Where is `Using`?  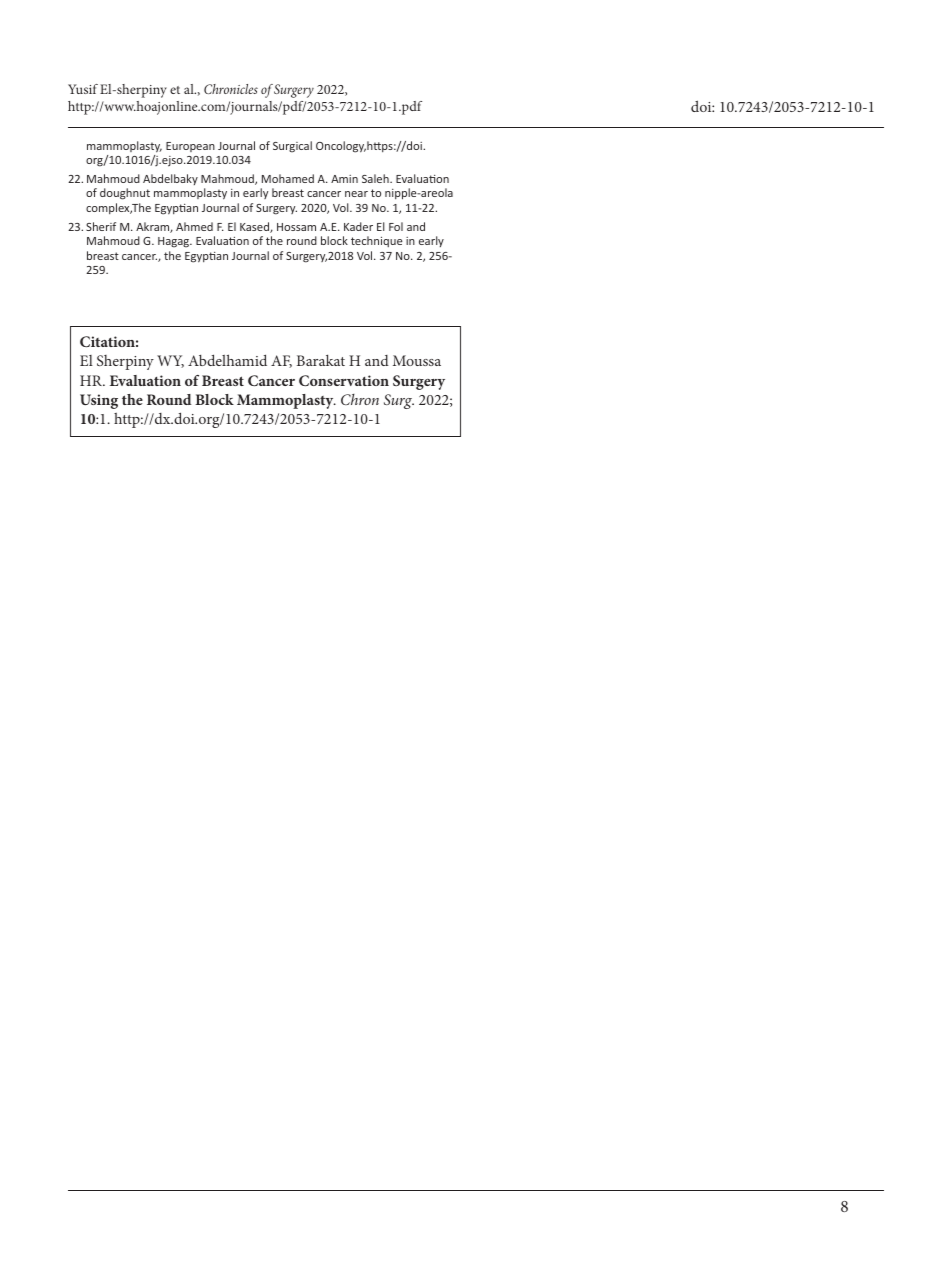
Using is located at coordinates (99, 401).
